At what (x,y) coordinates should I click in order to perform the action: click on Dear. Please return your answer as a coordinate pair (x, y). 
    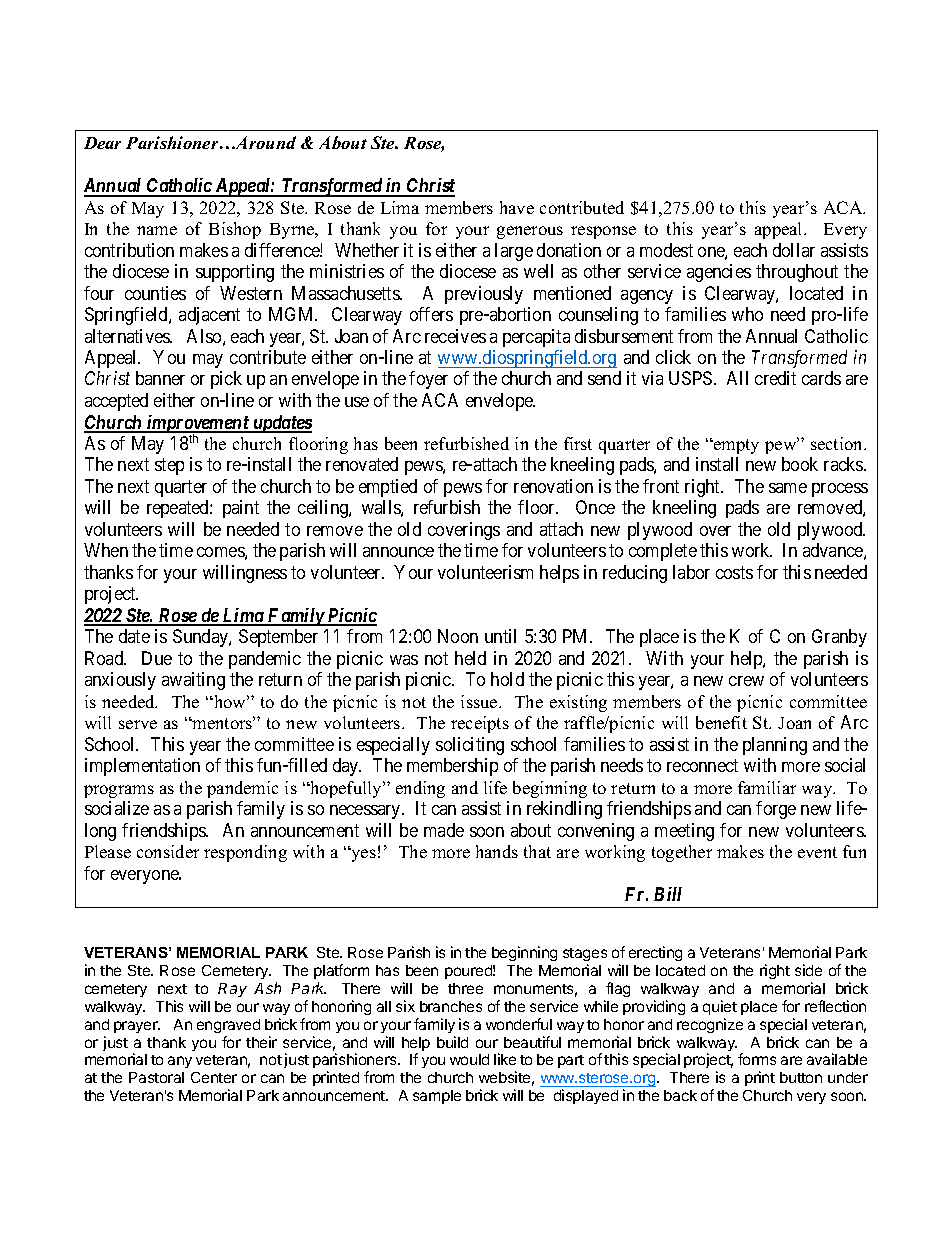
    Looking at the image, I should click on (102, 143).
